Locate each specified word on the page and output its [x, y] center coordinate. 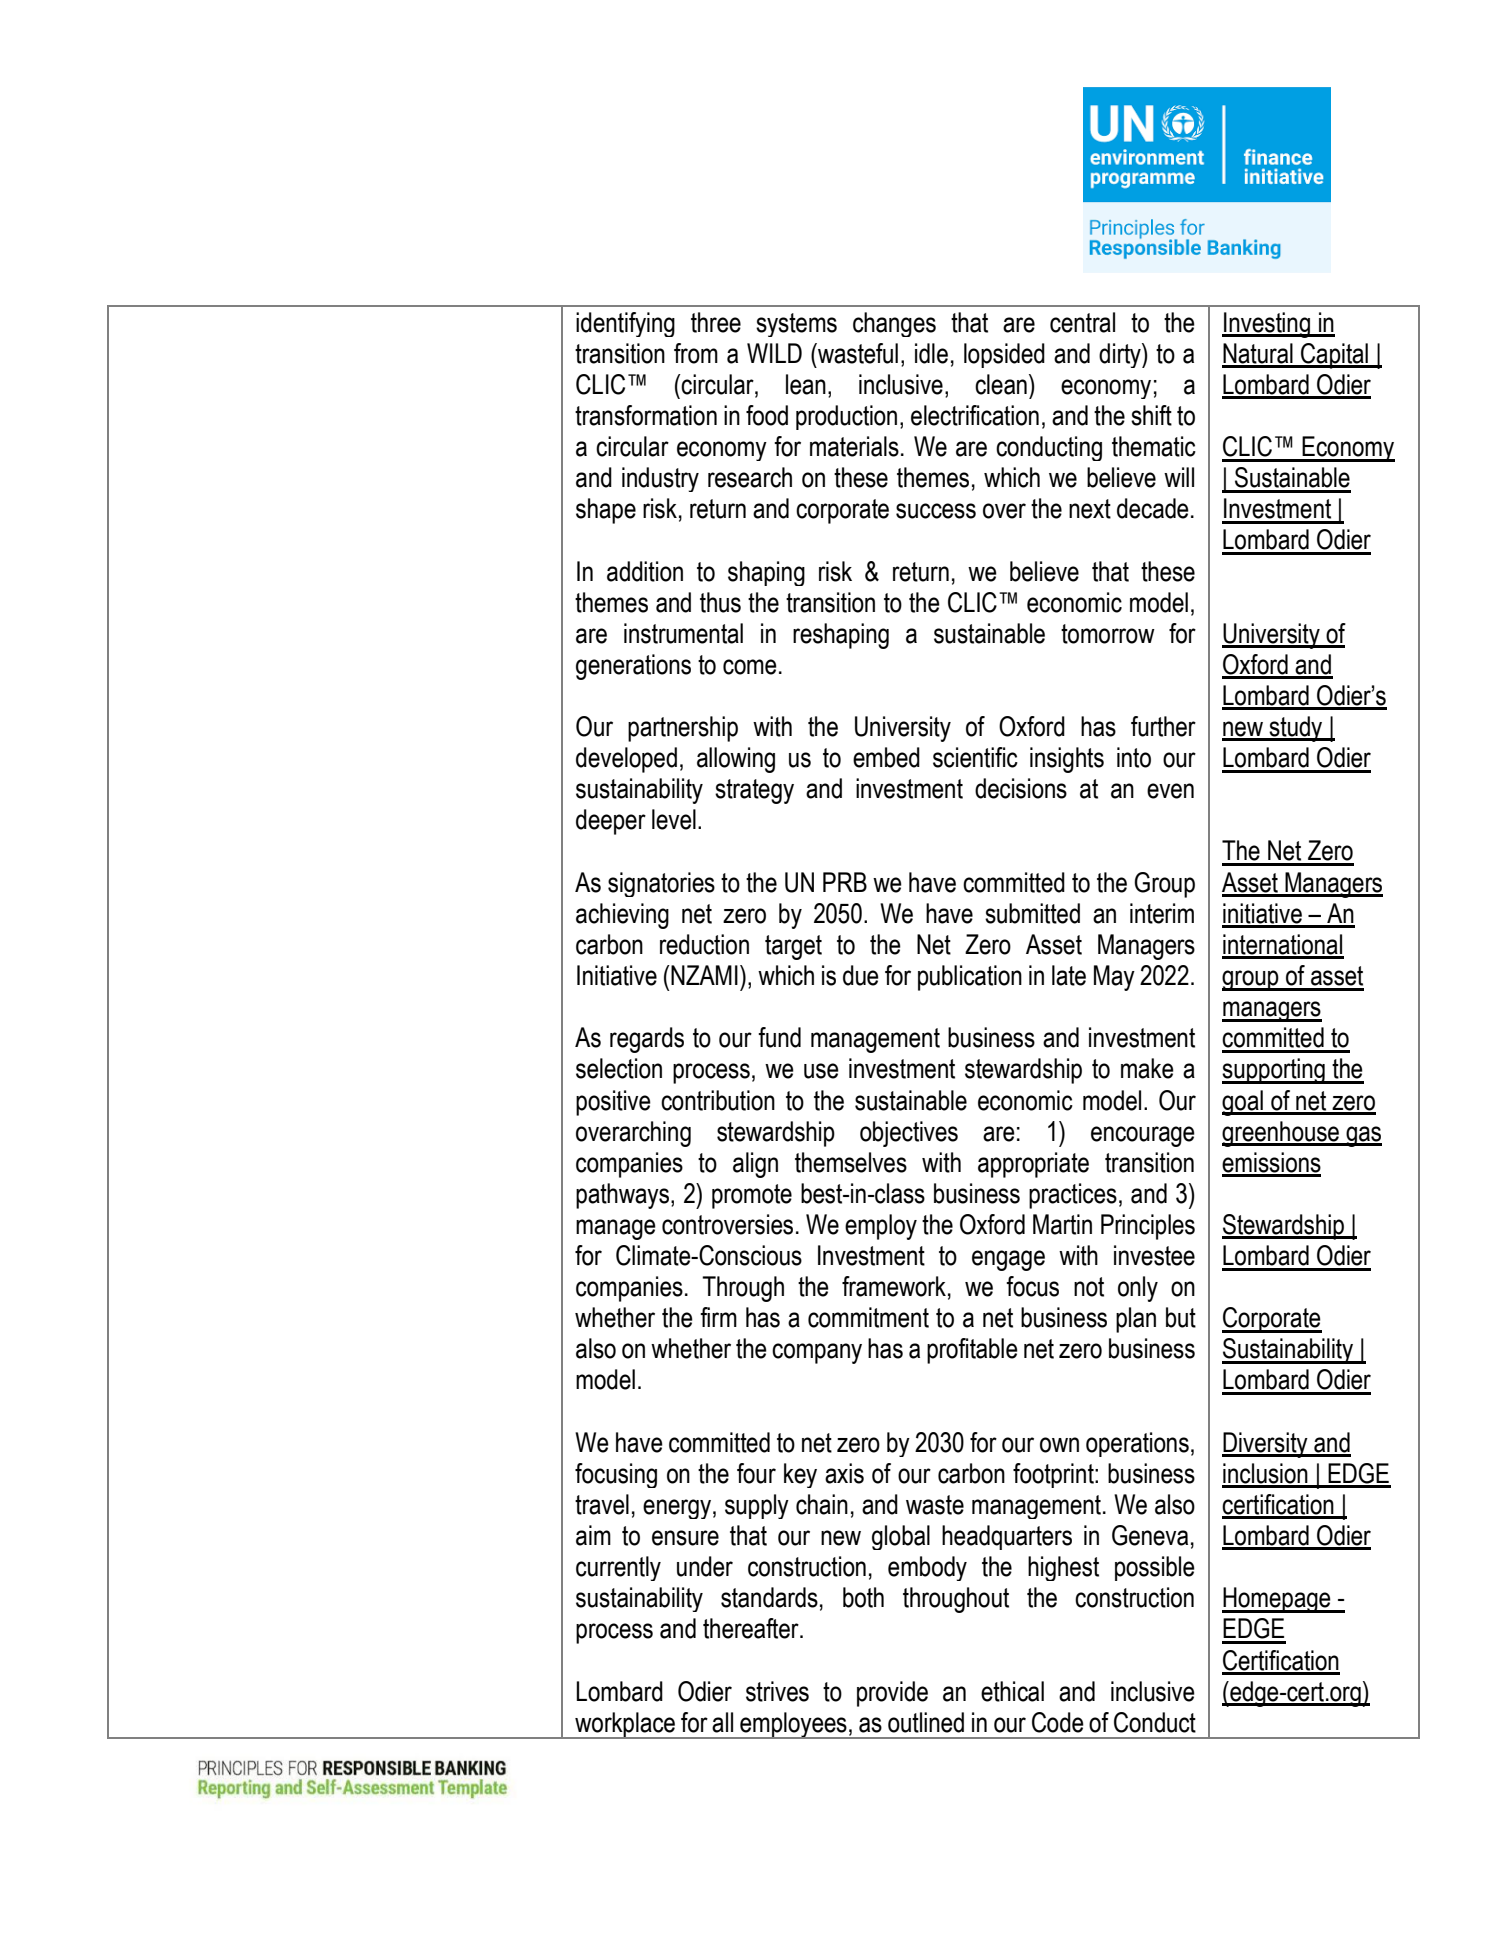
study [1296, 729]
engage [1008, 1260]
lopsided [1004, 355]
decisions [1021, 788]
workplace [625, 1725]
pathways [624, 1196]
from [696, 353]
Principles [1148, 1227]
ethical [1012, 1691]
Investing [1267, 325]
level [674, 819]
